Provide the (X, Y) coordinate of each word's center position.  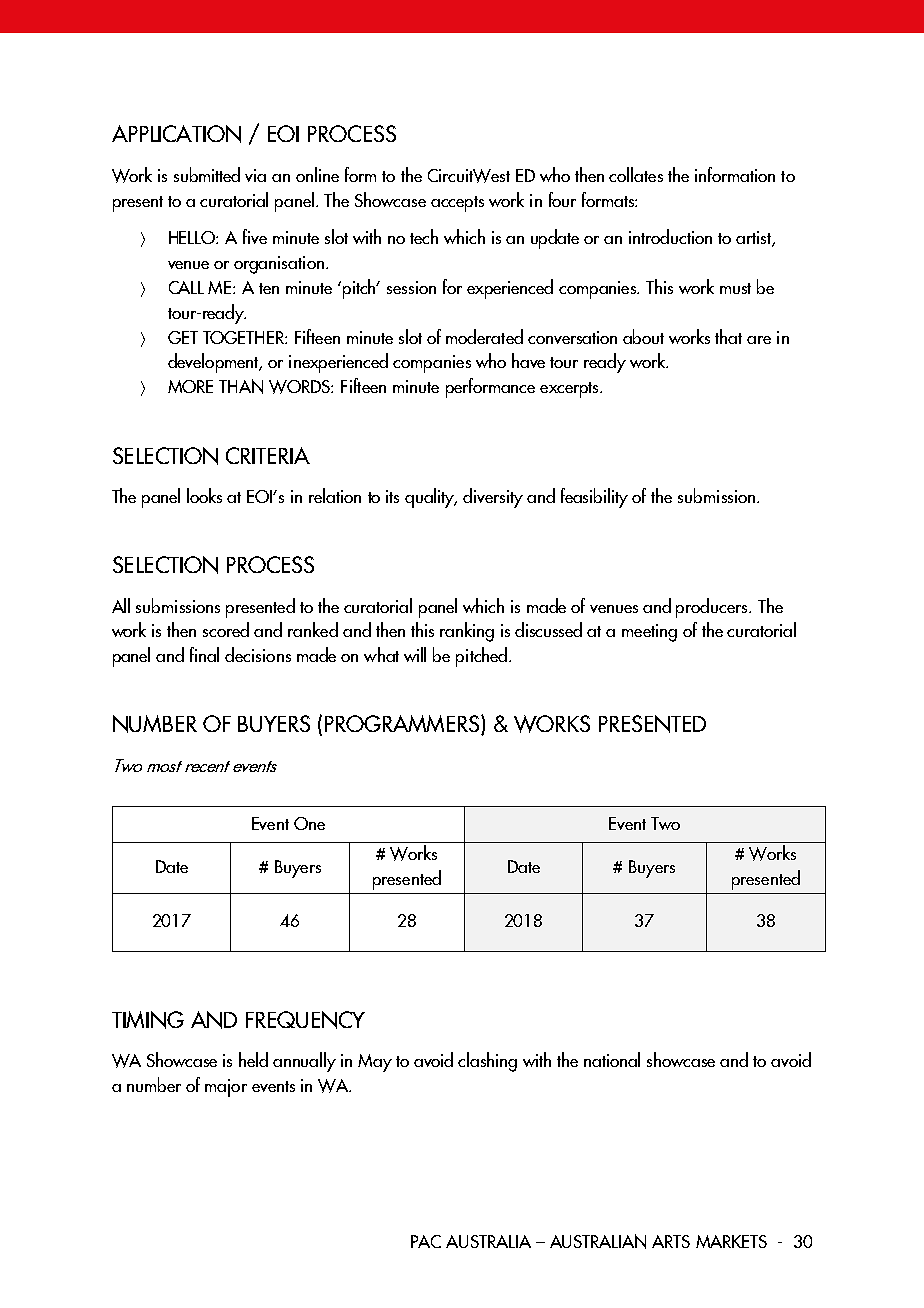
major (226, 1088)
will (415, 654)
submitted (207, 174)
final (204, 654)
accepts (457, 204)
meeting (649, 633)
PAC (426, 1241)
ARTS (671, 1241)
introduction (670, 236)
